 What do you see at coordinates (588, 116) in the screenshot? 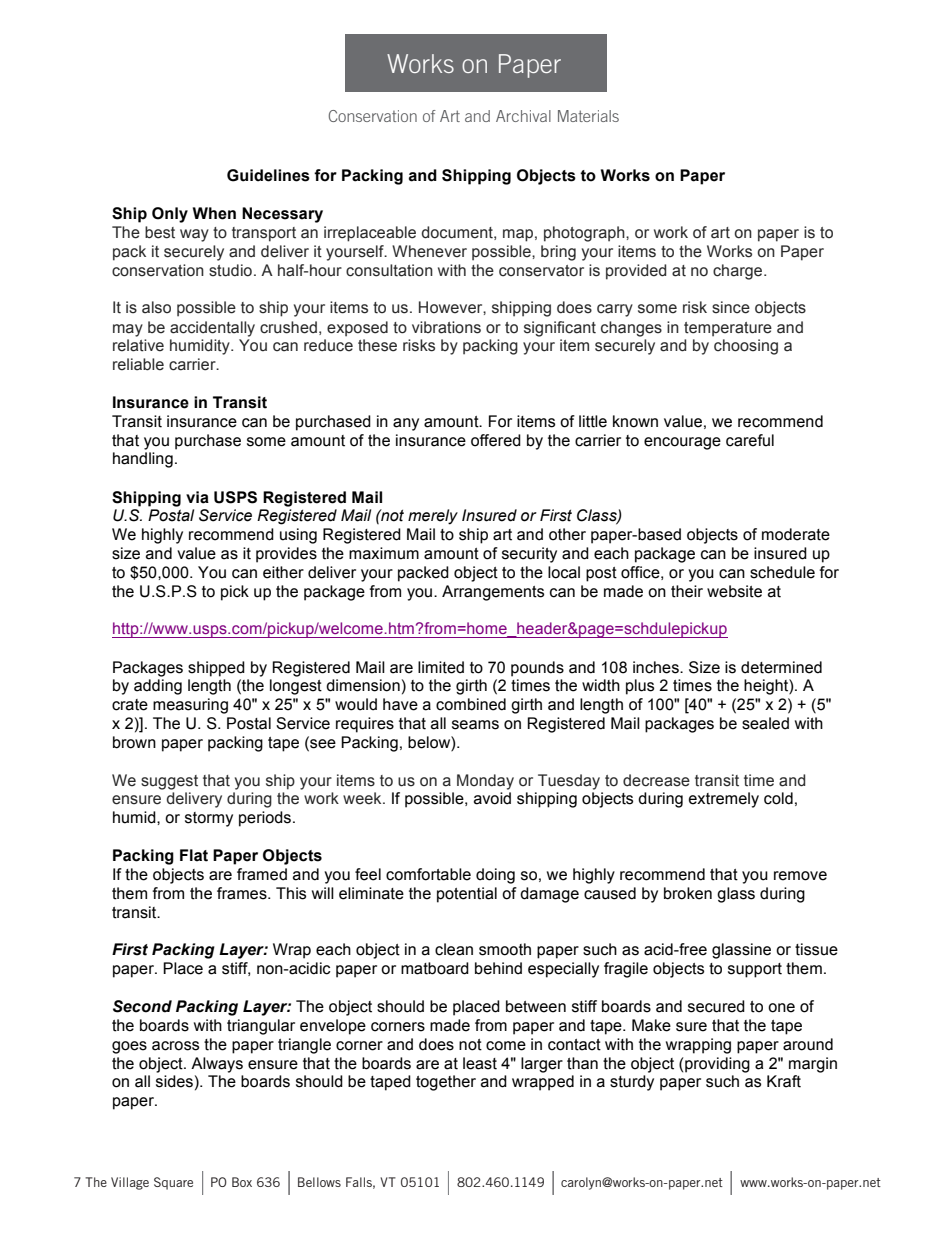
I see `Materials` at bounding box center [588, 116].
